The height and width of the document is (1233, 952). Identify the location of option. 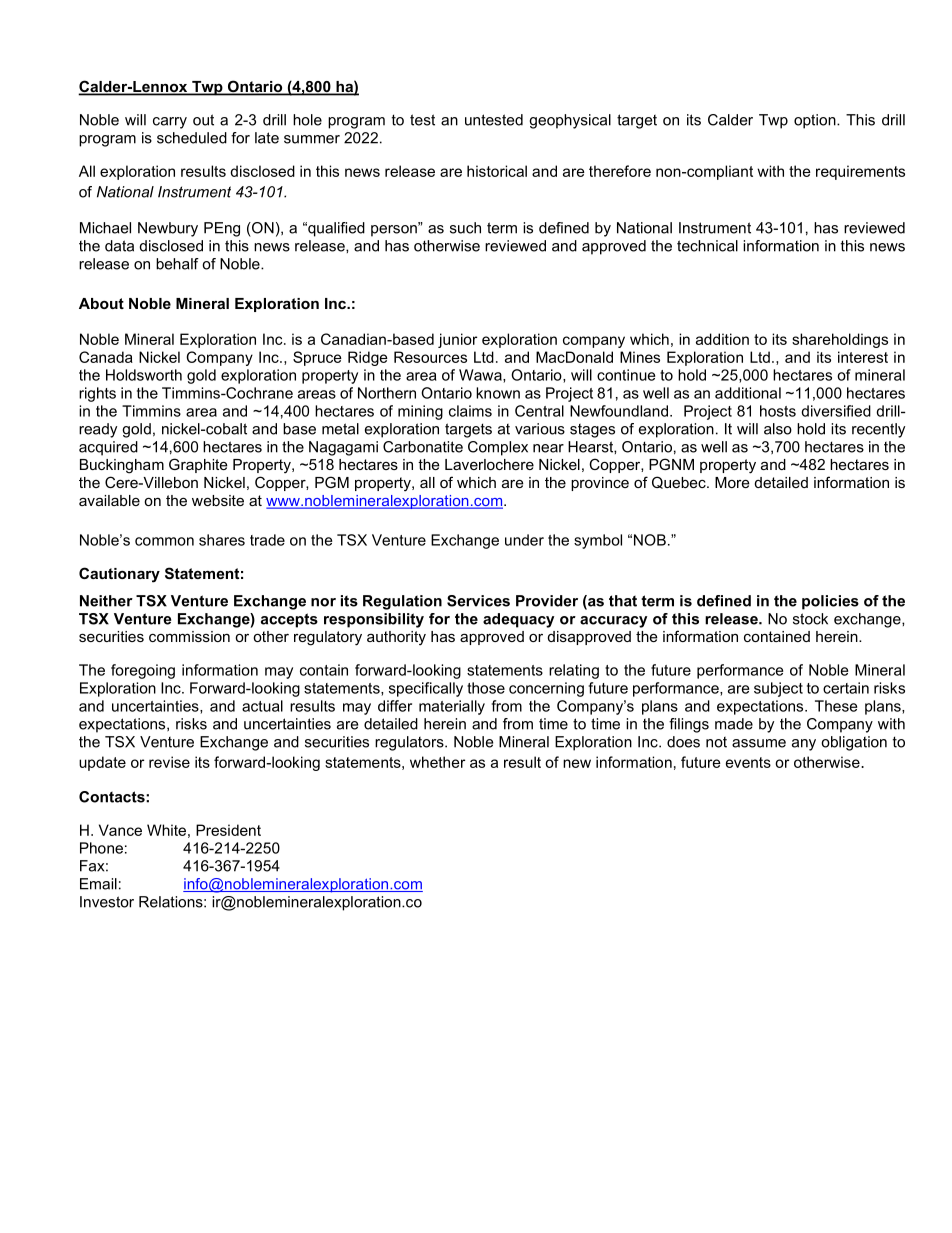
(816, 121).
